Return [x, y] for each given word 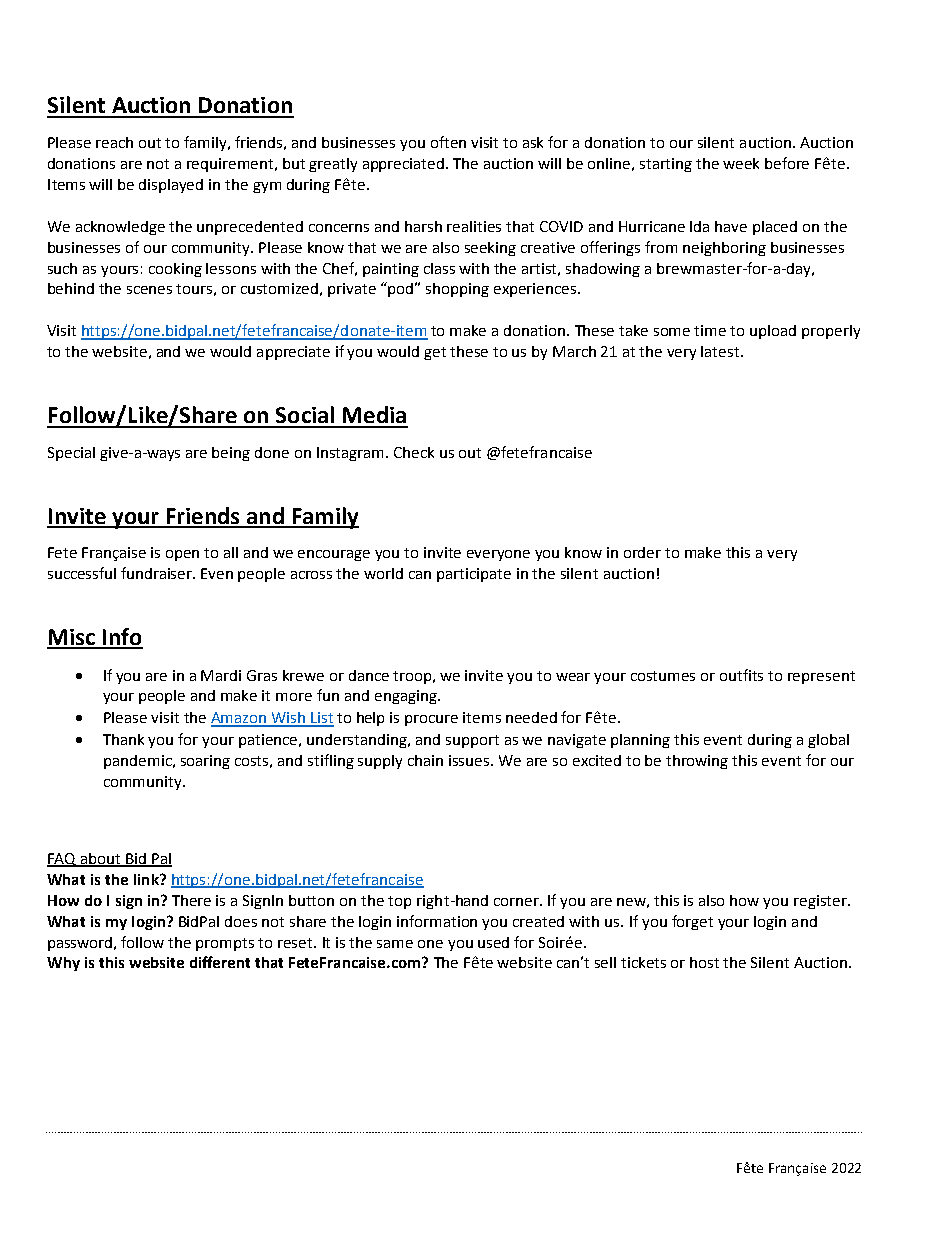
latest [721, 351]
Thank [123, 739]
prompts [225, 944]
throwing [697, 762]
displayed [171, 186]
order [642, 552]
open [182, 555]
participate [474, 575]
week [741, 163]
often [448, 142]
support [472, 741]
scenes [149, 290]
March [574, 351]
